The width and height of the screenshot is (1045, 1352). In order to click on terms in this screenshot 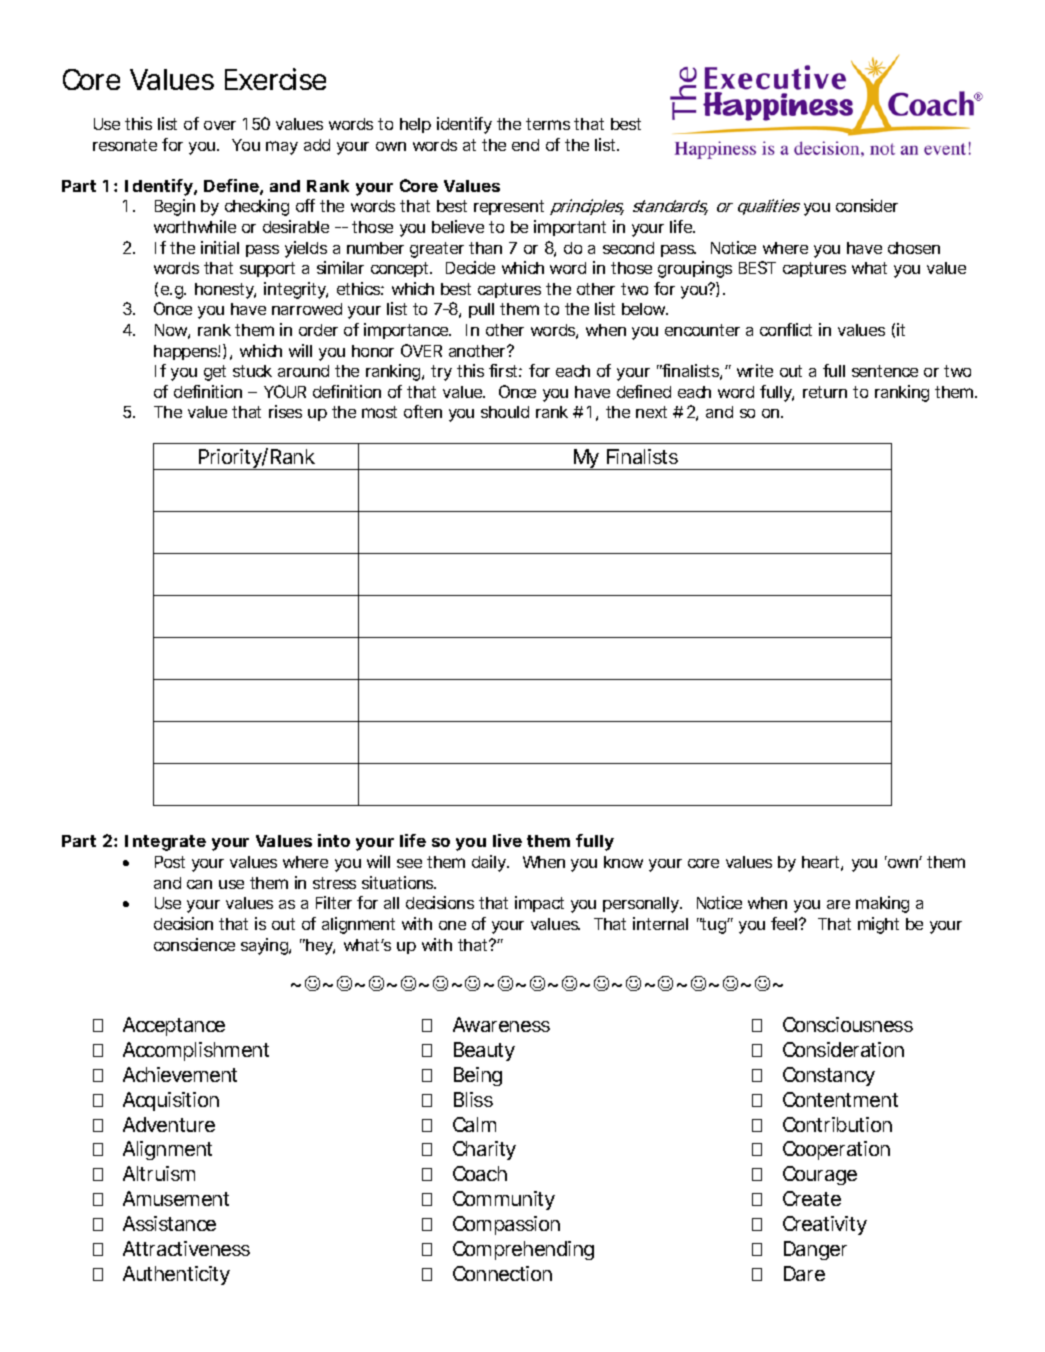, I will do `click(548, 124)`.
